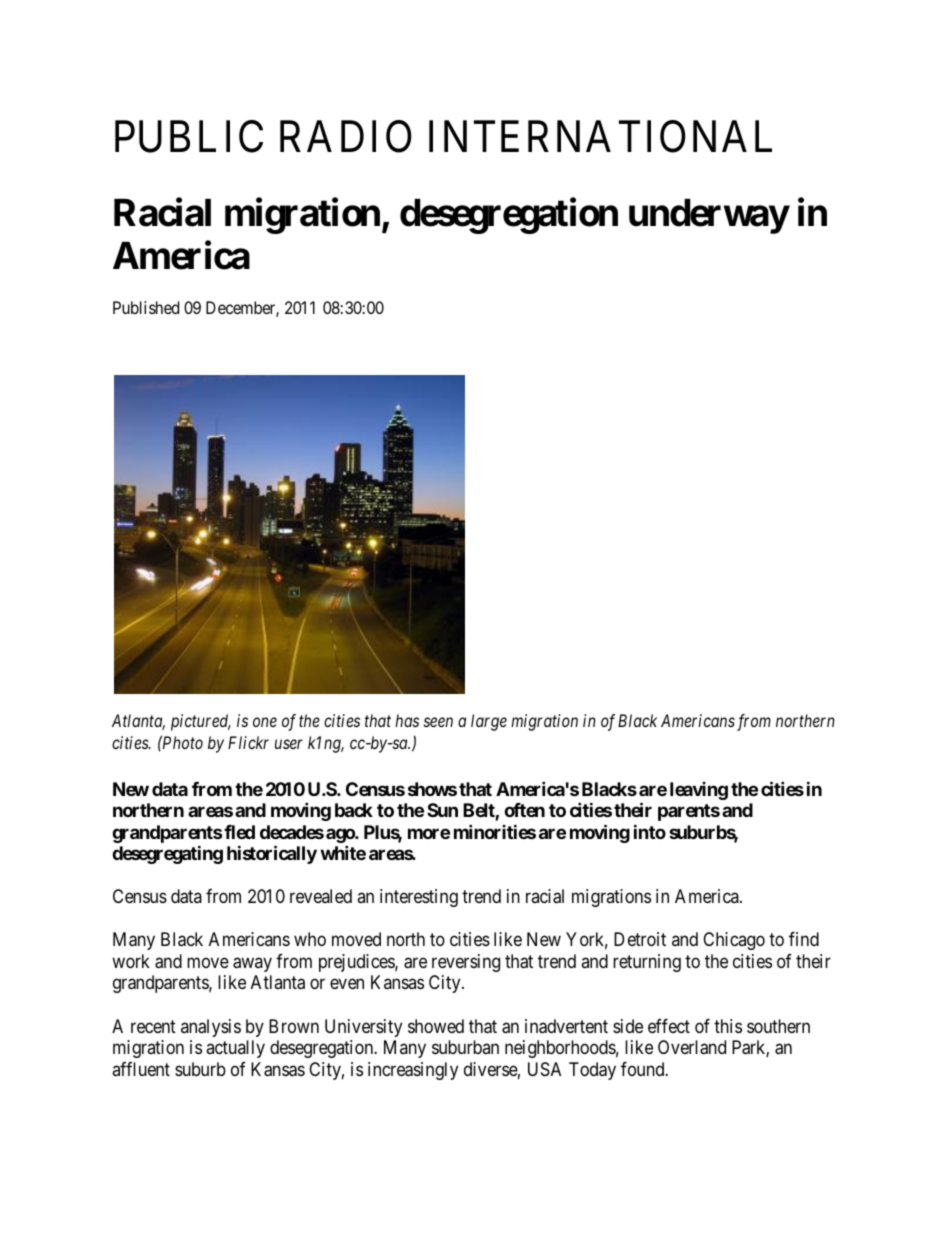 The width and height of the page is (952, 1233). What do you see at coordinates (442, 810) in the page?
I see `Sun` at bounding box center [442, 810].
